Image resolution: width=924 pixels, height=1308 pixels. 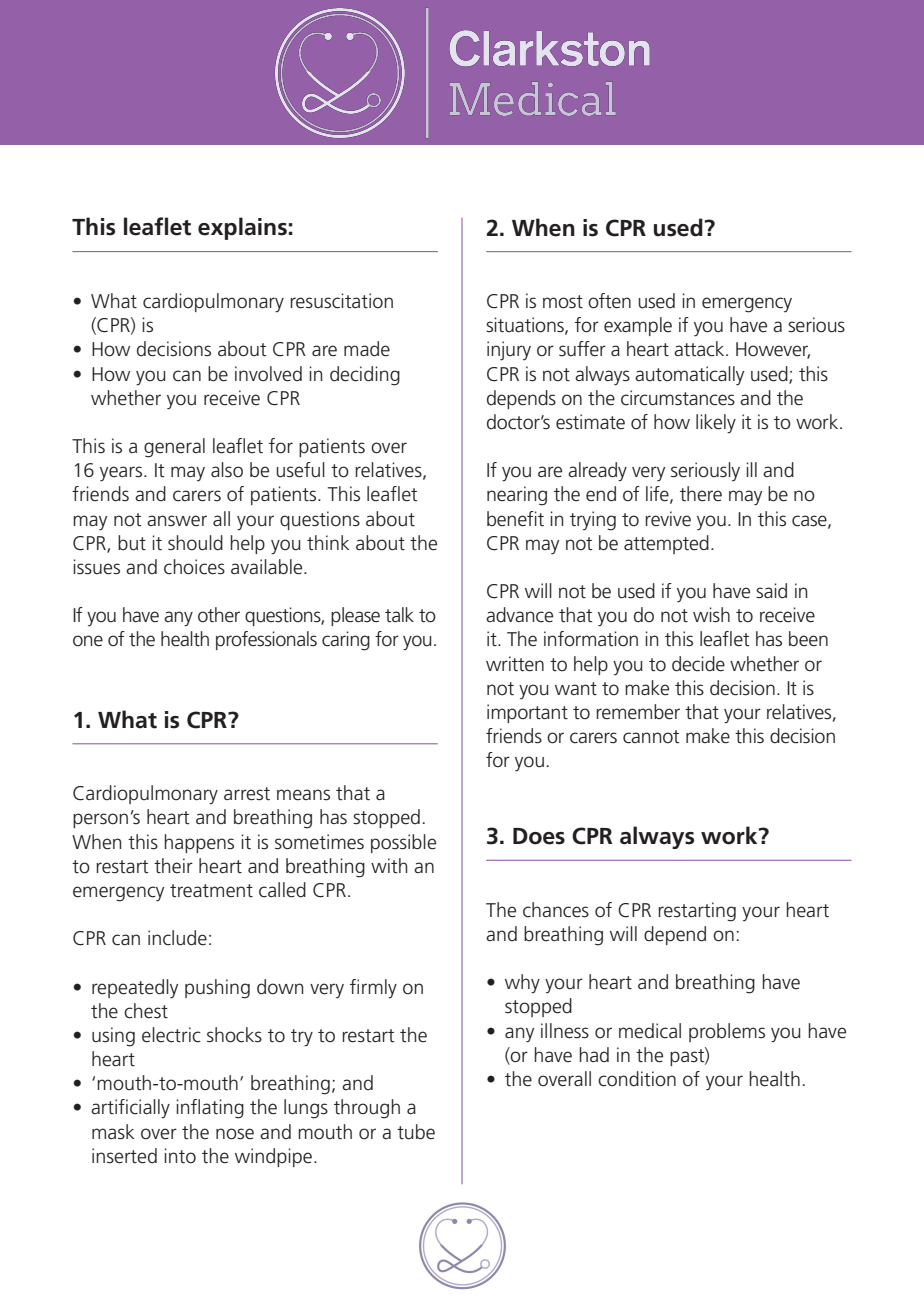 What do you see at coordinates (180, 1156) in the document?
I see `into` at bounding box center [180, 1156].
